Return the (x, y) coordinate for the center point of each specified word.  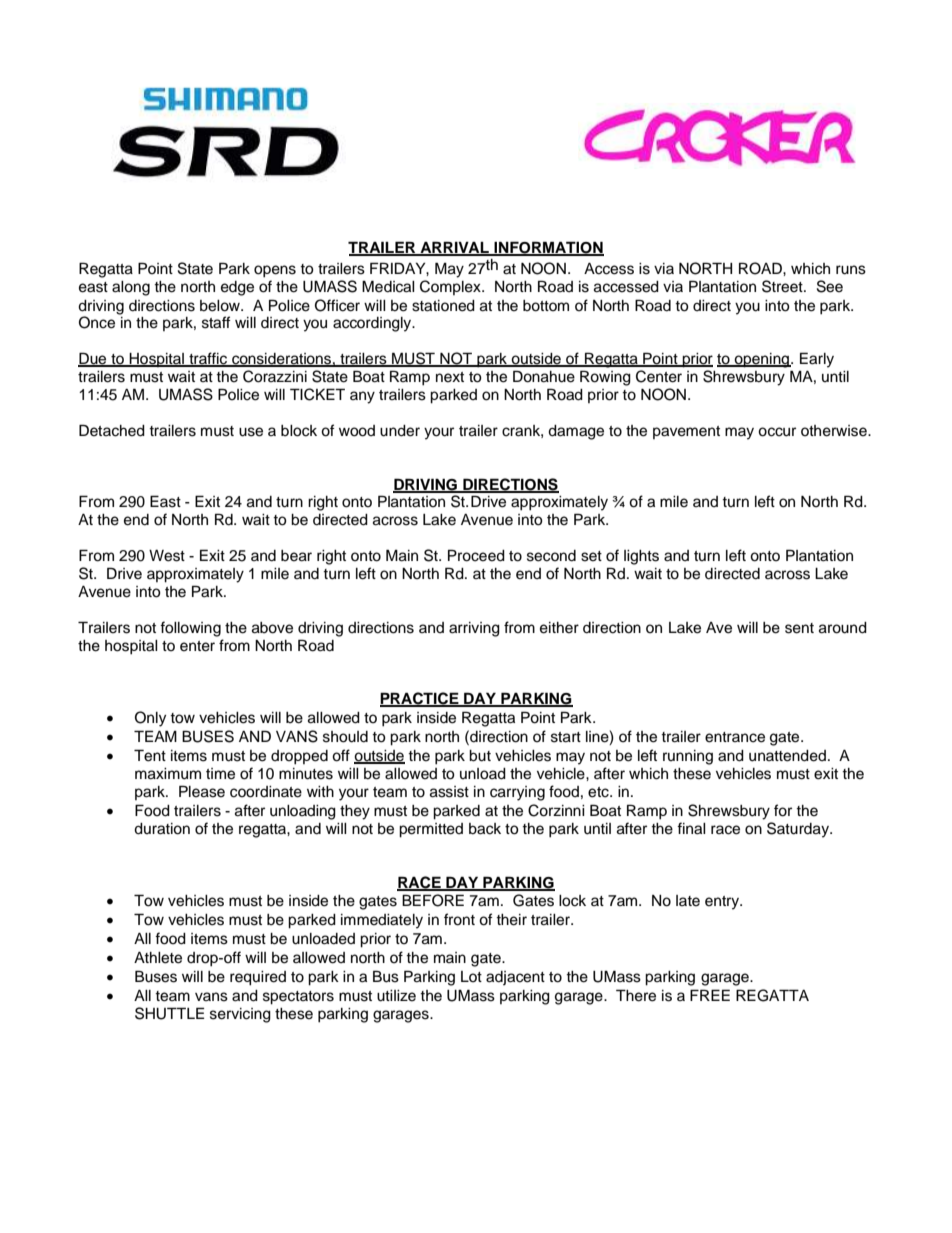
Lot (471, 976)
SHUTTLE (169, 1013)
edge (237, 288)
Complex (451, 287)
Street (783, 286)
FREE (710, 995)
